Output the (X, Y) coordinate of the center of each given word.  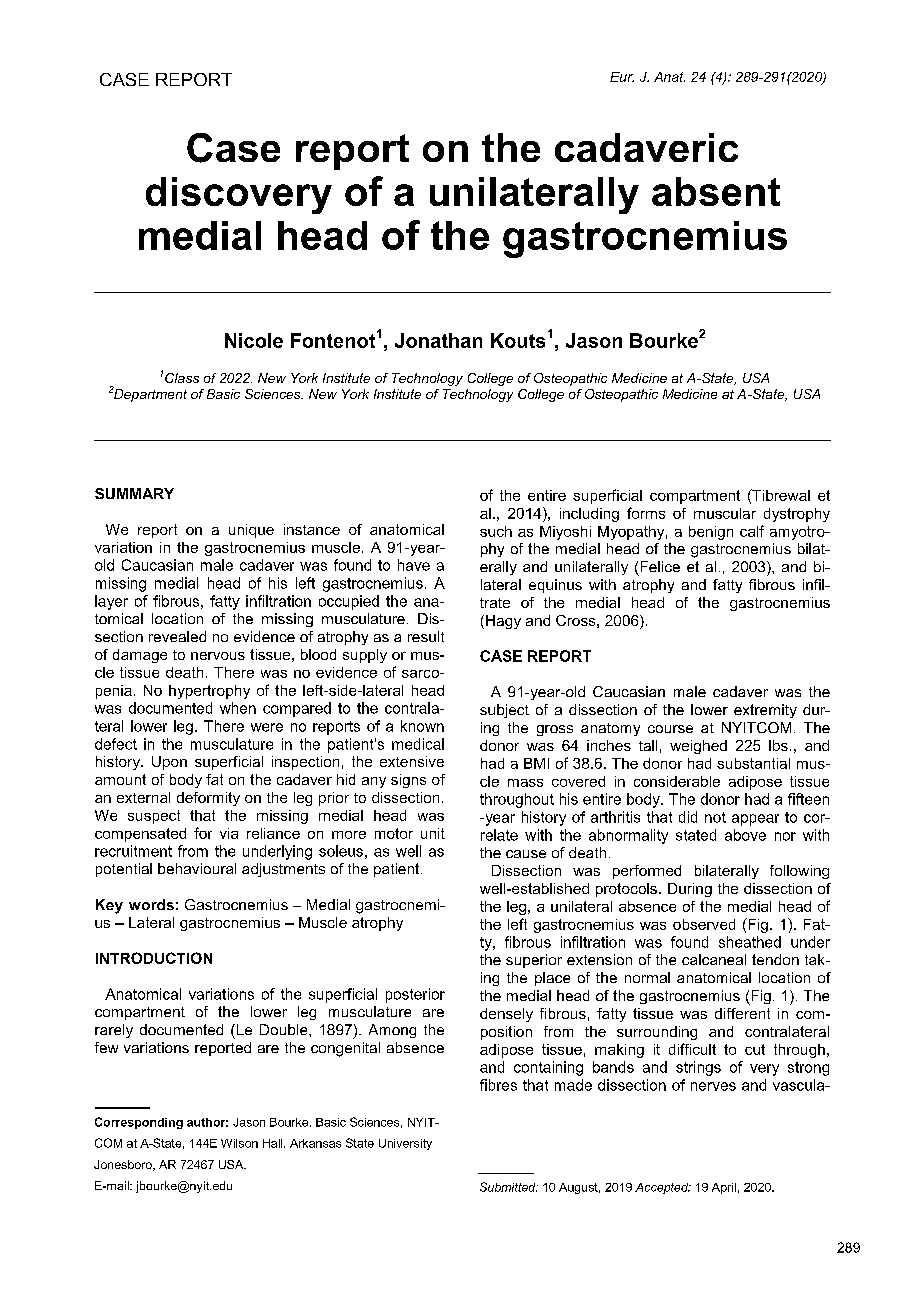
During (690, 890)
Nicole (254, 340)
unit (433, 833)
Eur (622, 77)
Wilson (239, 1143)
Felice (660, 566)
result (426, 636)
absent (716, 191)
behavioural (197, 868)
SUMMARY (134, 493)
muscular (725, 513)
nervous (218, 656)
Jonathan (438, 340)
